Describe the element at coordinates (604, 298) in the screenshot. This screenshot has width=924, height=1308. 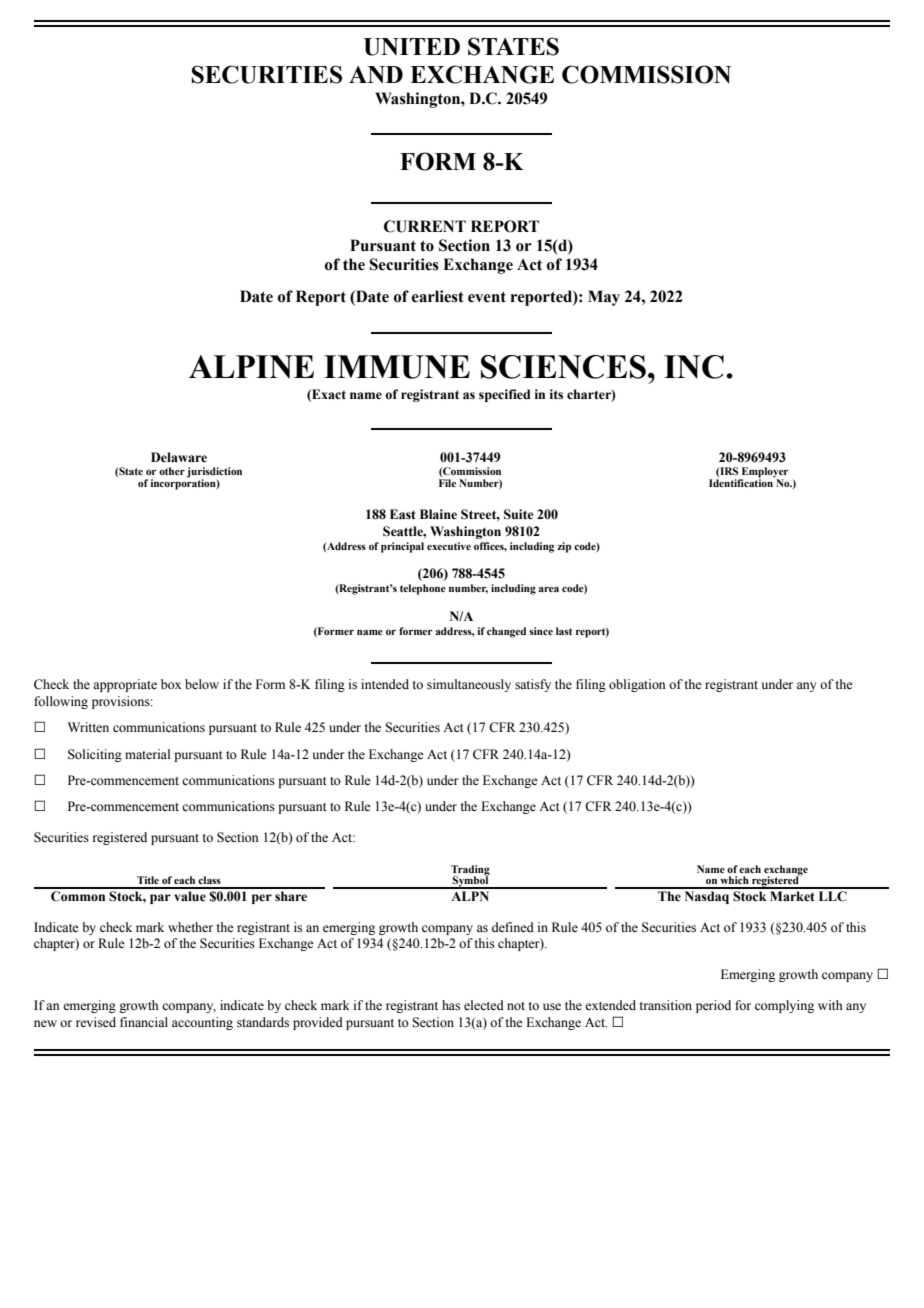
I see `May` at that location.
